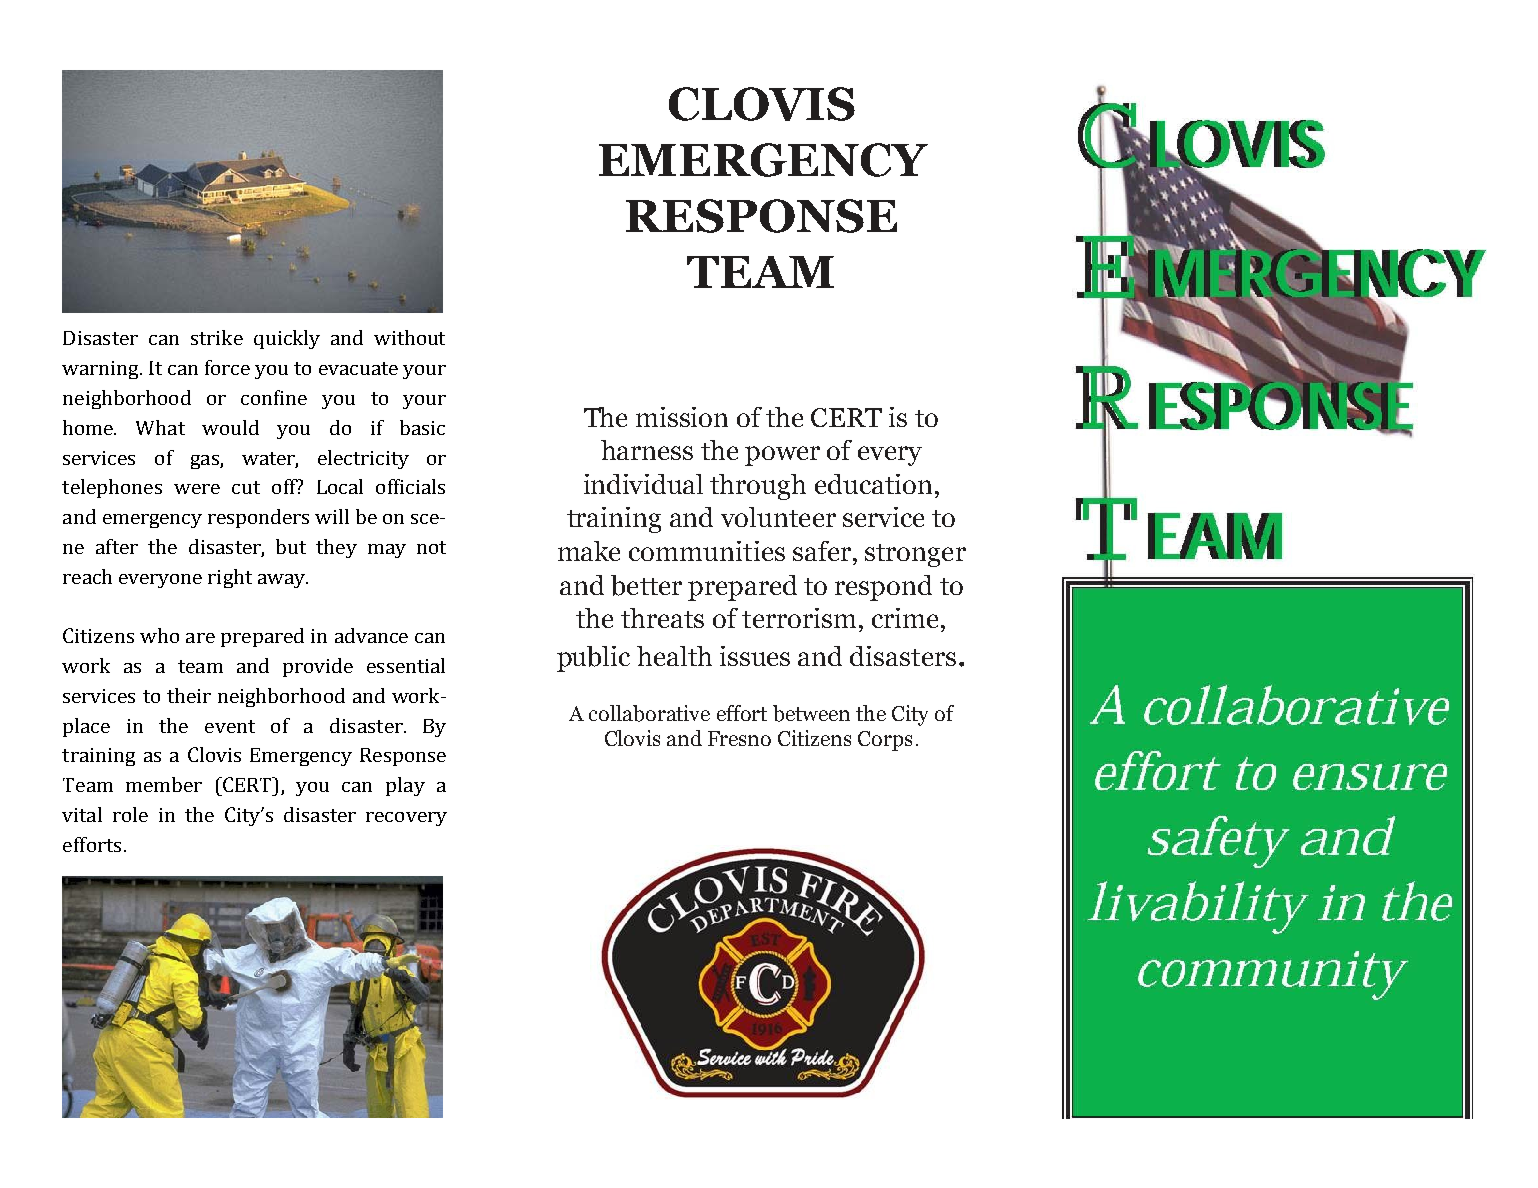 This image has height=1188, width=1538. What do you see at coordinates (217, 337) in the image?
I see `strike` at bounding box center [217, 337].
